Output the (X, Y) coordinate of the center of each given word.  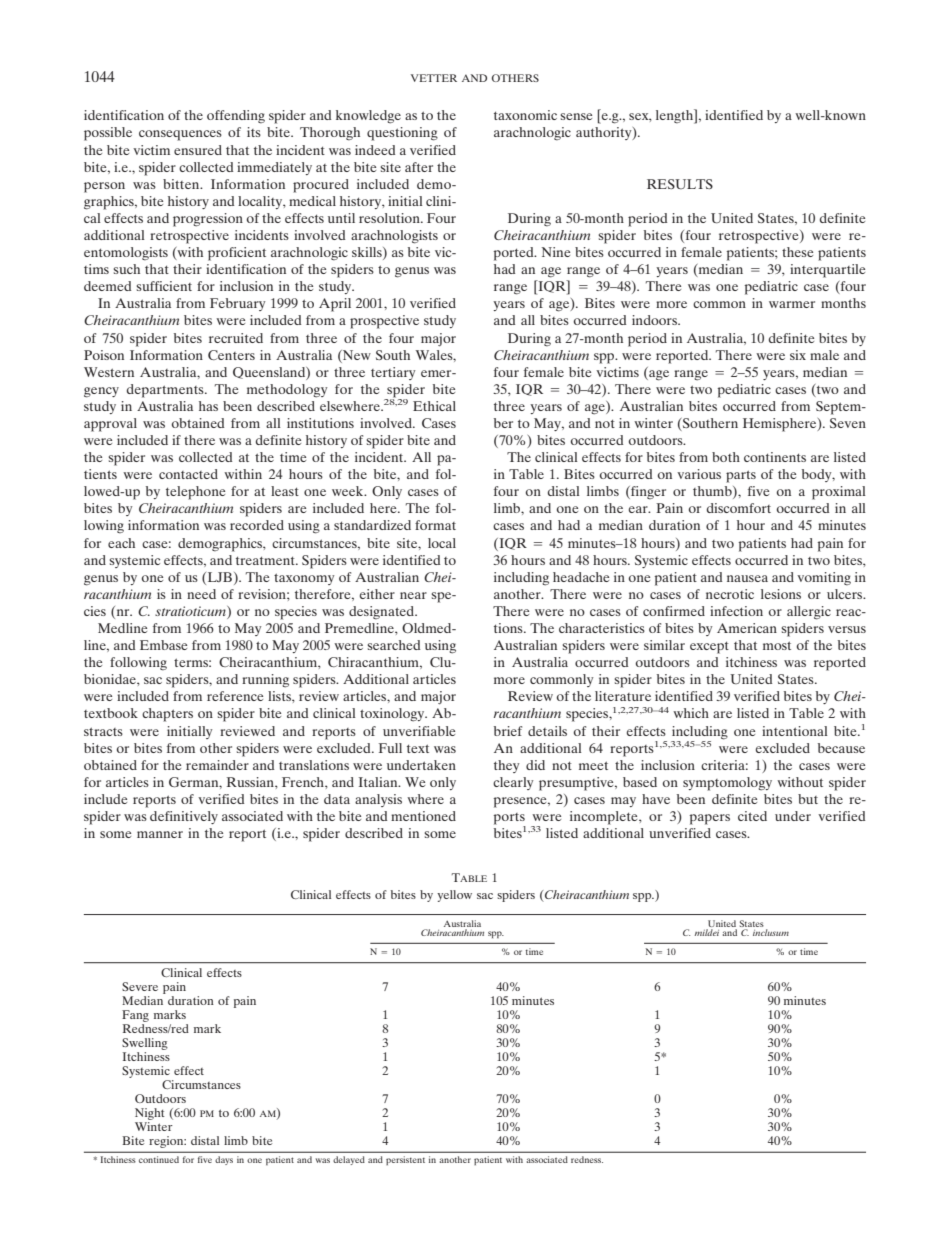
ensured (198, 150)
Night (150, 1114)
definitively (184, 817)
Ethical (434, 406)
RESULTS (680, 184)
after (419, 167)
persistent (405, 1160)
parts (741, 476)
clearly (513, 783)
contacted (188, 474)
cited (752, 816)
